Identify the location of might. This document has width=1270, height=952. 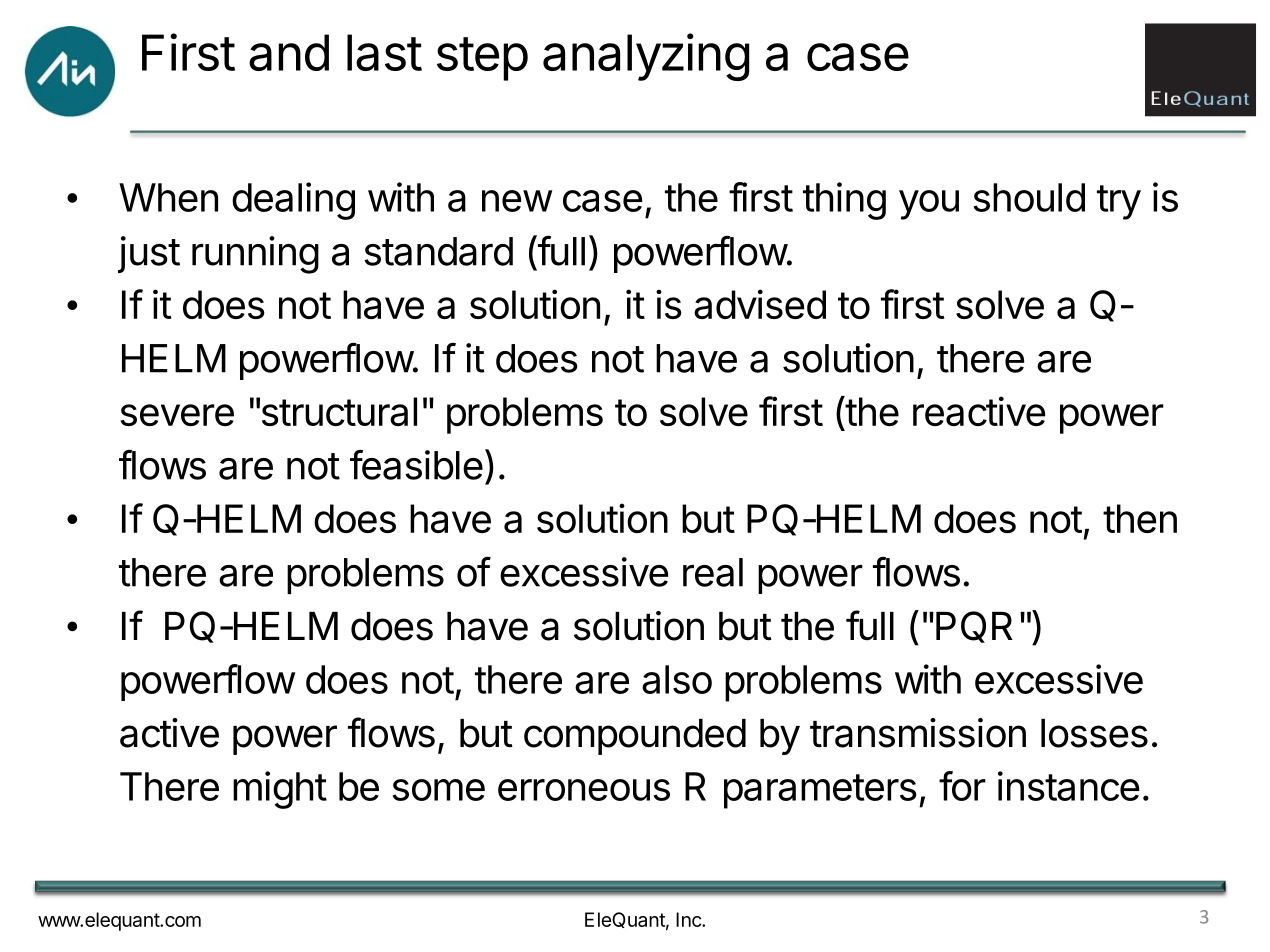
(280, 790).
